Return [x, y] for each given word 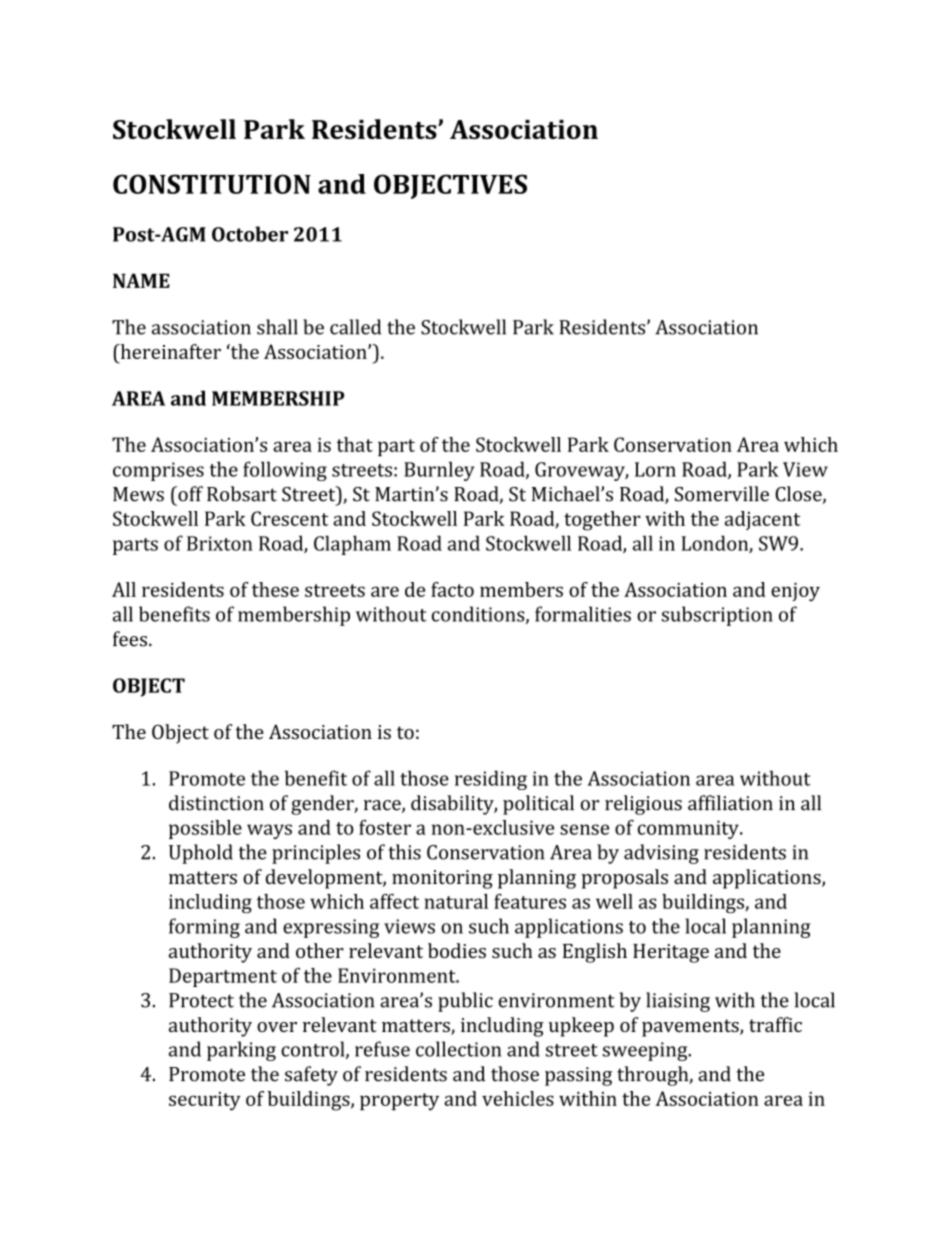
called [355, 327]
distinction [216, 803]
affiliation [730, 803]
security [205, 1101]
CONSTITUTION [212, 184]
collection [458, 1049]
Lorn [655, 469]
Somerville [722, 494]
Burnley [439, 471]
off [189, 494]
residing [491, 780]
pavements [691, 1028]
